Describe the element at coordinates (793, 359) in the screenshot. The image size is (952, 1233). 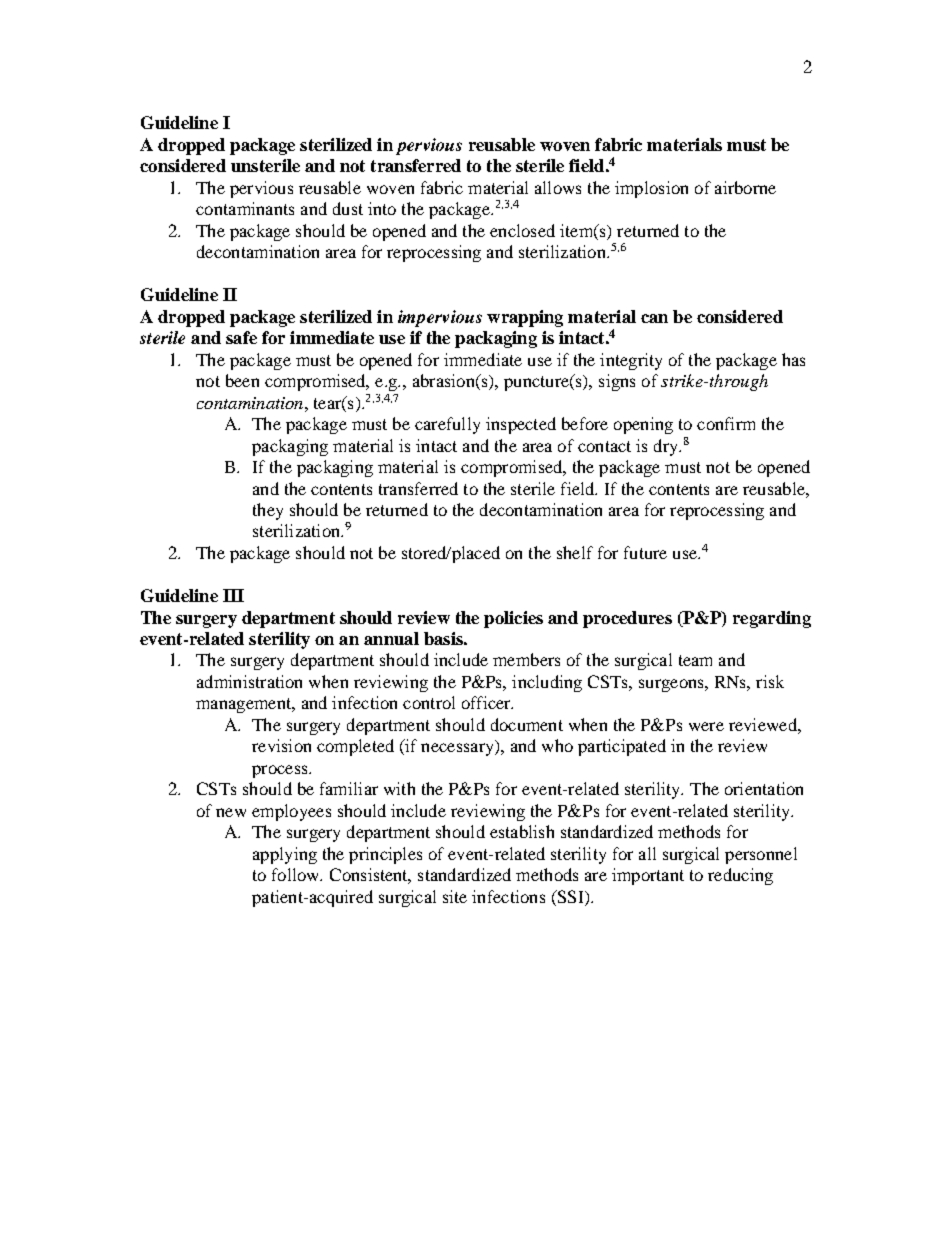
I see `has` at that location.
